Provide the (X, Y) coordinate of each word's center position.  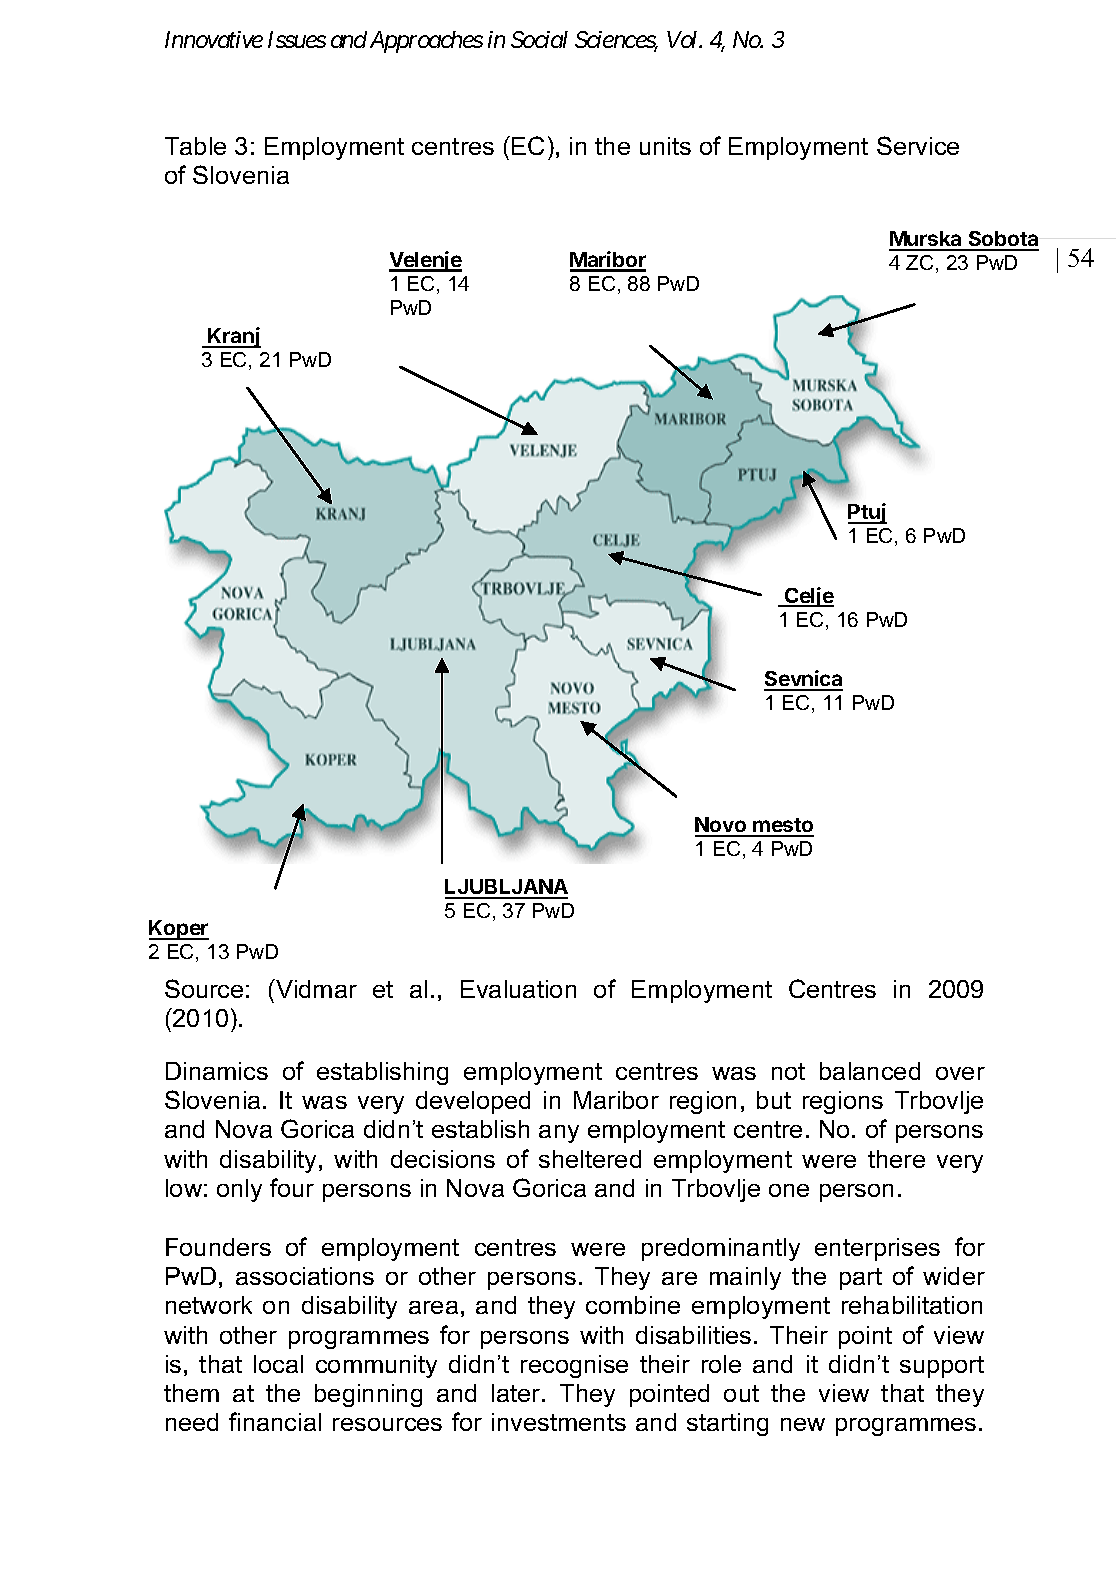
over (960, 1073)
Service (918, 145)
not (788, 1071)
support (942, 1367)
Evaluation (518, 989)
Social (539, 39)
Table (195, 146)
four (292, 1187)
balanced (870, 1071)
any (559, 1134)
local (278, 1364)
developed (473, 1102)
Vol (684, 39)
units (665, 146)
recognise (574, 1366)
